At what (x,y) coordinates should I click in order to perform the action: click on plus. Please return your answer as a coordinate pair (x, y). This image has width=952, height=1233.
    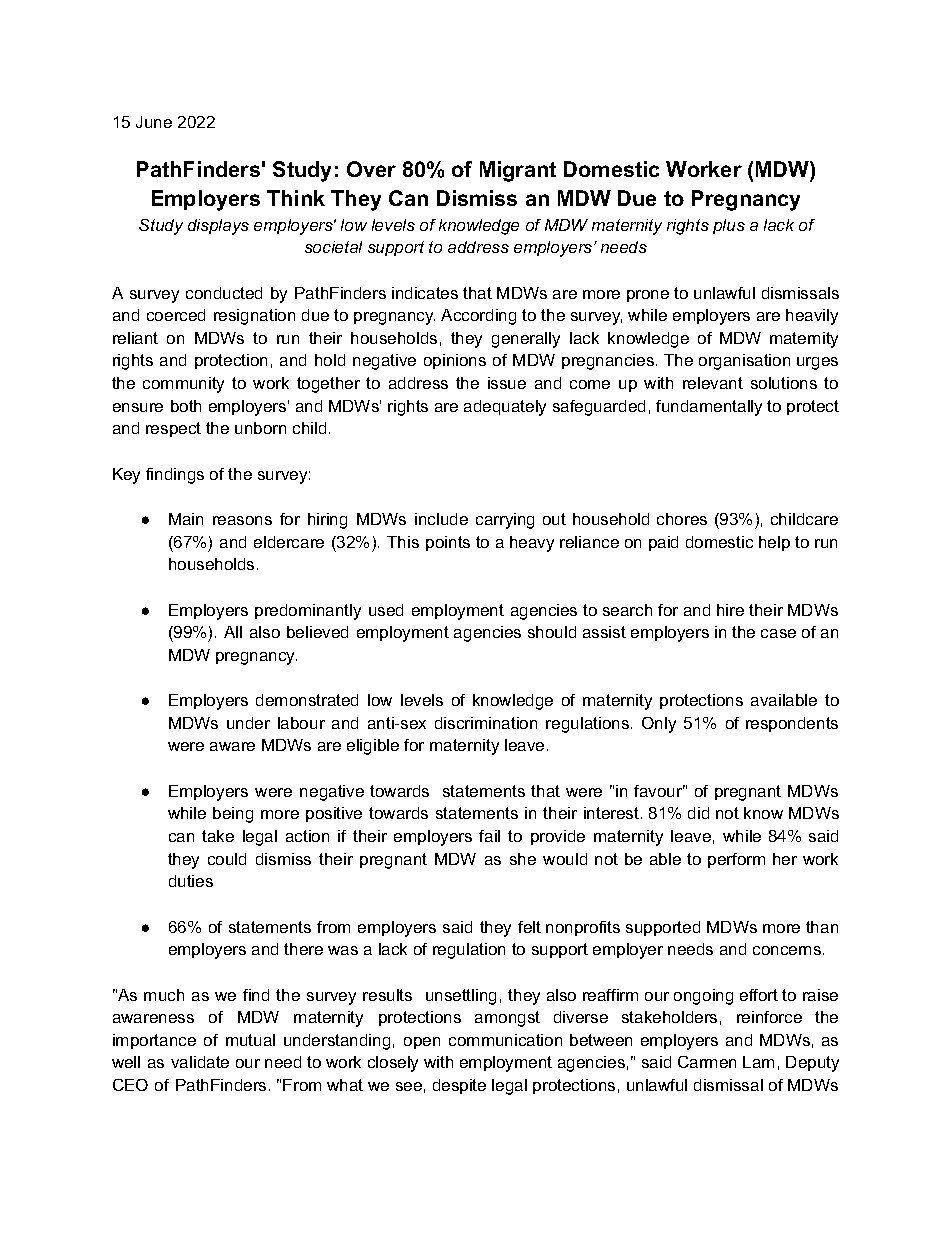
    Looking at the image, I should click on (729, 226).
